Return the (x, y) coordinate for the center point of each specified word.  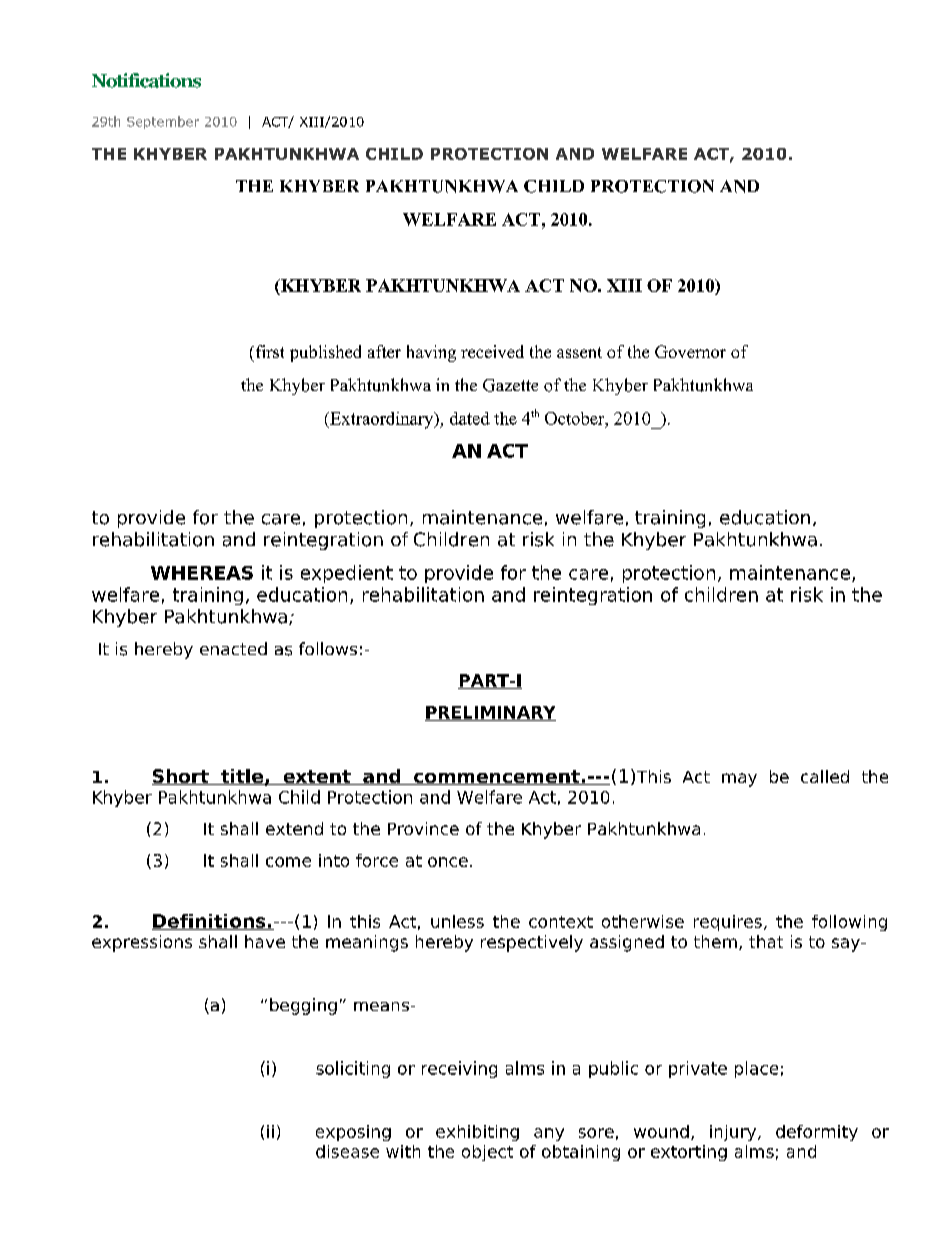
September (163, 122)
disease (347, 1151)
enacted (233, 648)
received (492, 351)
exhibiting (477, 1133)
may (739, 780)
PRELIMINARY (490, 713)
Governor (690, 351)
